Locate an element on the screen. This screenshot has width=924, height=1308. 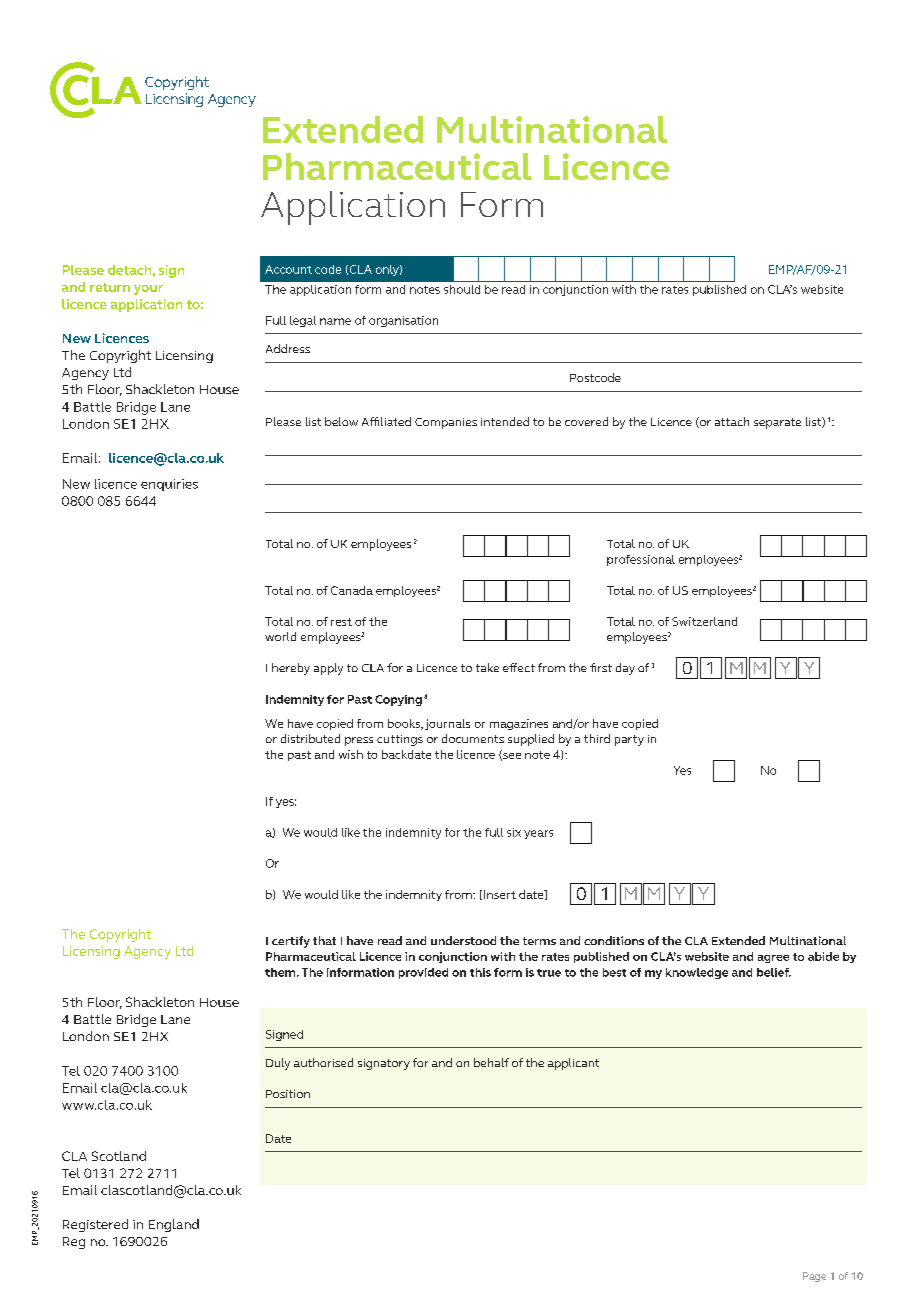
England is located at coordinates (174, 1225).
